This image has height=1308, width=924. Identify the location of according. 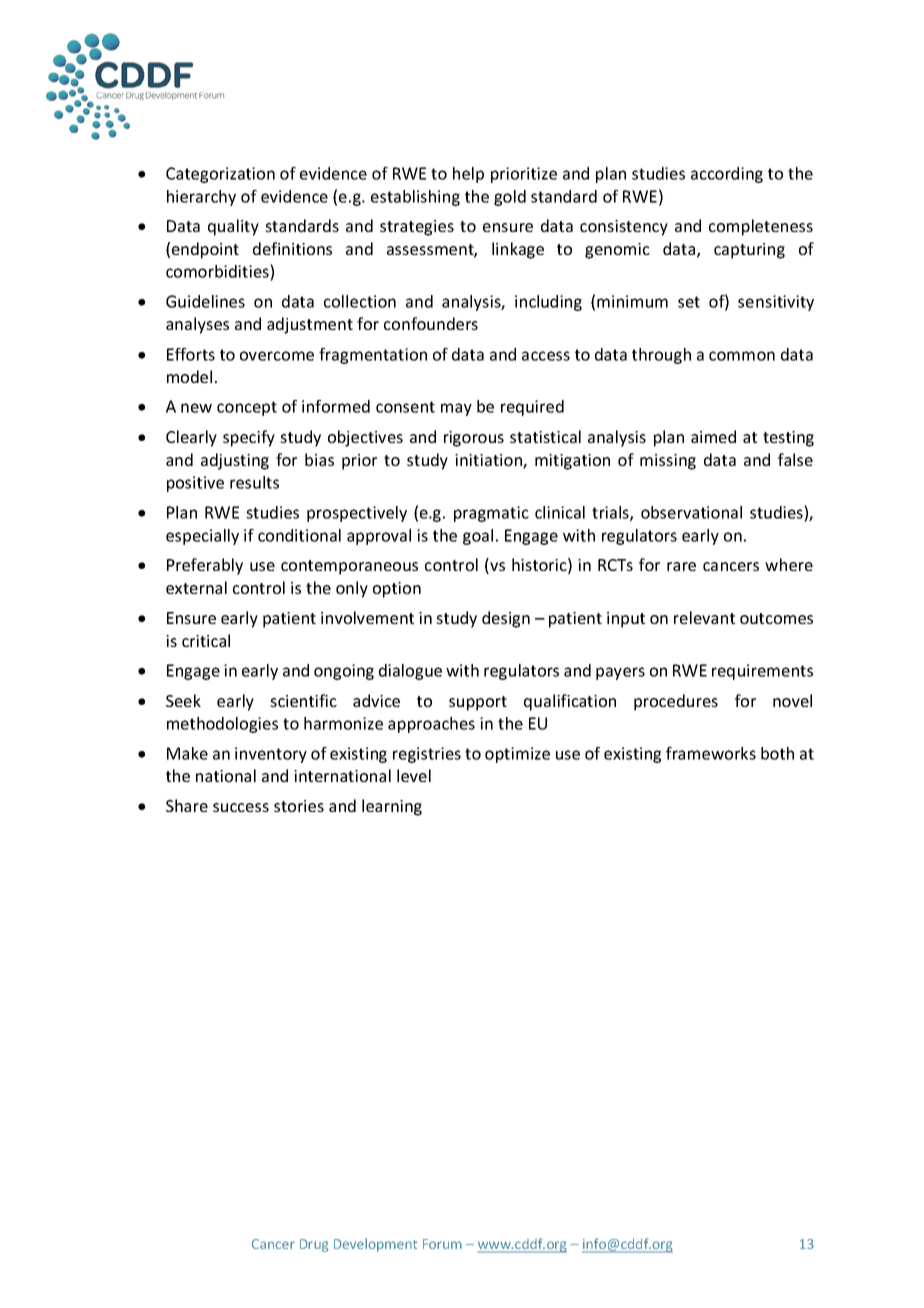
(727, 175).
